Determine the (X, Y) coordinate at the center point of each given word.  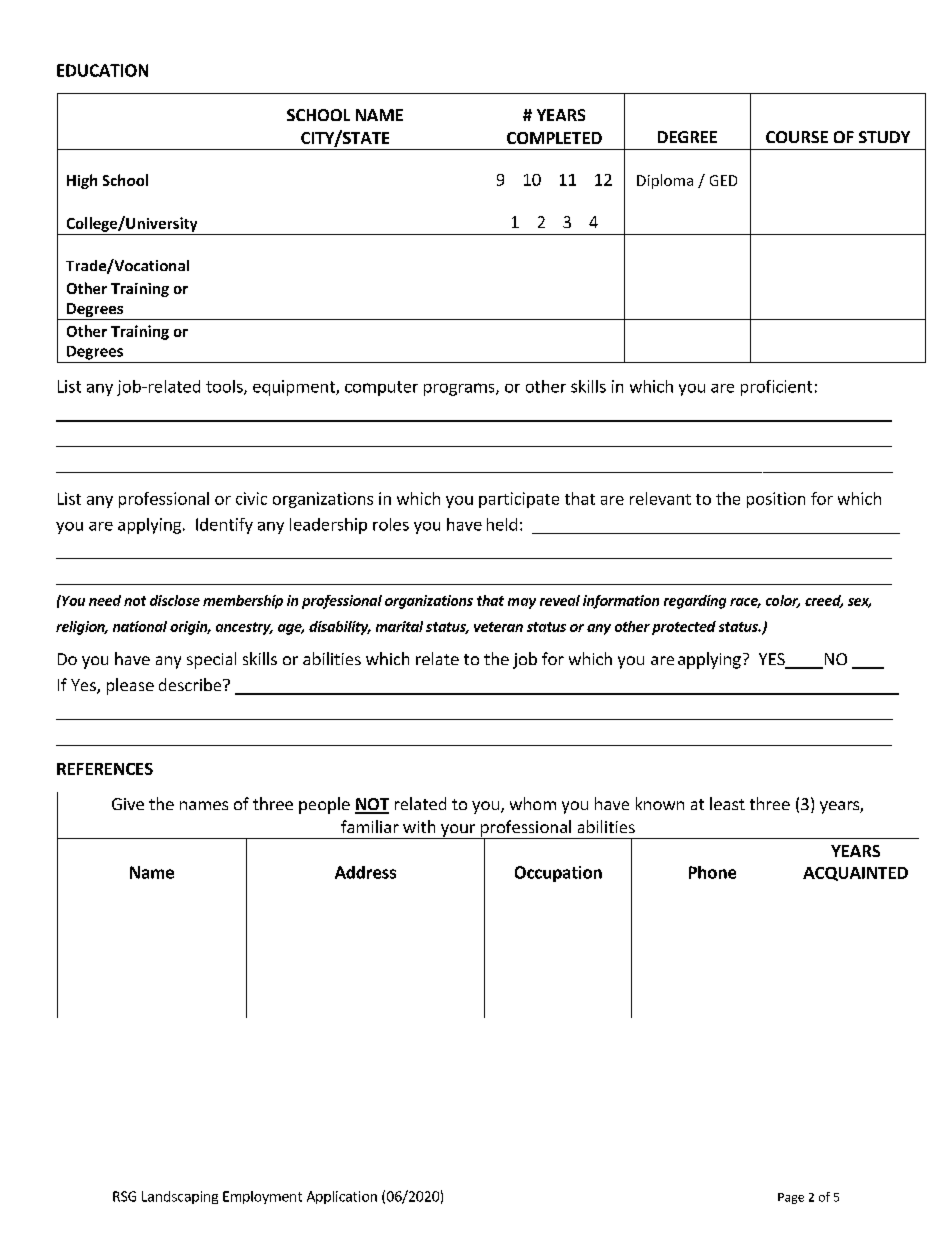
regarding (695, 602)
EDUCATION (102, 70)
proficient (776, 388)
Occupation (558, 874)
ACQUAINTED (855, 874)
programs (460, 389)
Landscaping (180, 1197)
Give (128, 804)
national (140, 626)
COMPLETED (554, 138)
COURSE (797, 137)
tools (225, 387)
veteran (498, 627)
